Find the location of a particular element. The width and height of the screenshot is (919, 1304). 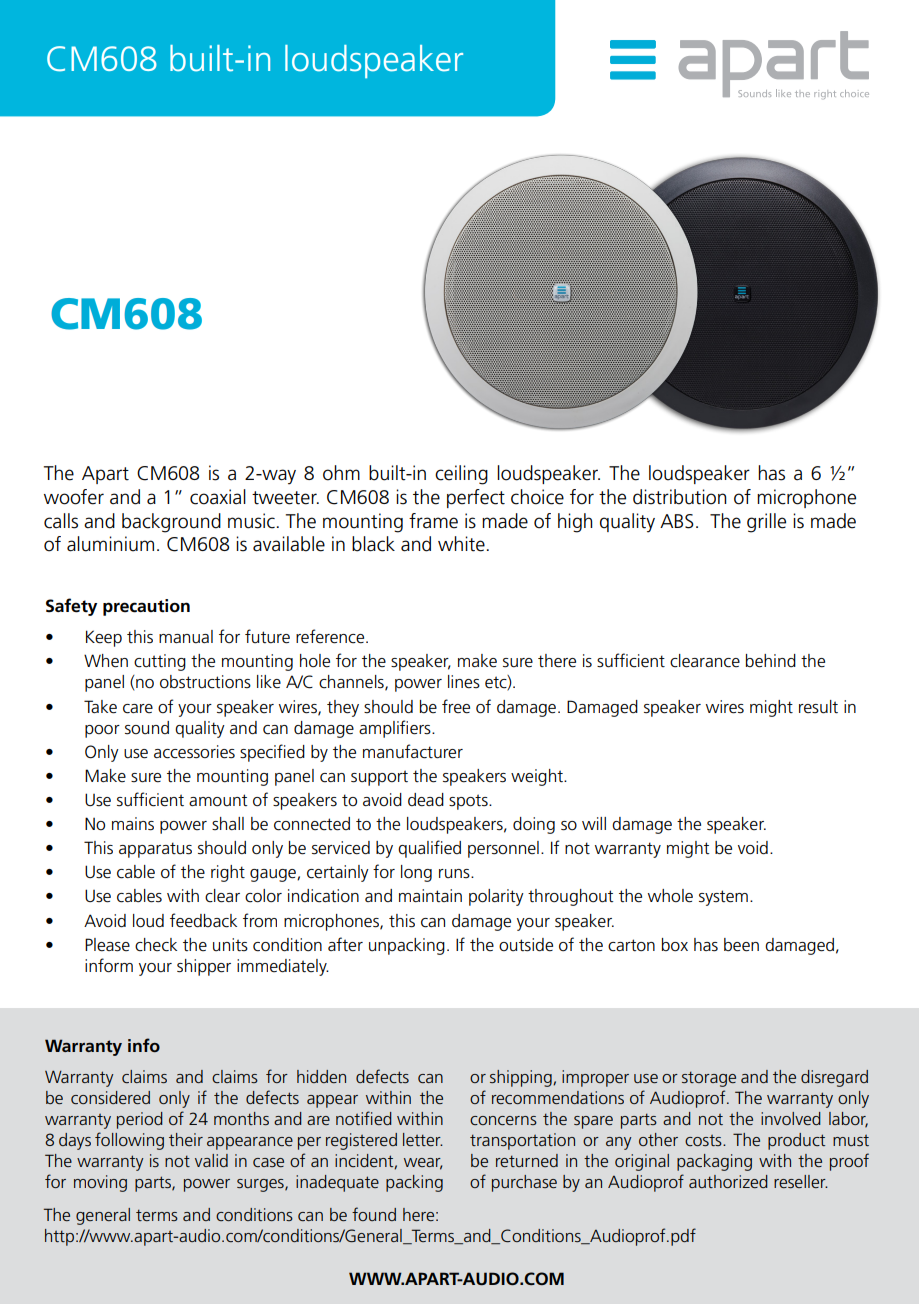

considered is located at coordinates (110, 1097).
